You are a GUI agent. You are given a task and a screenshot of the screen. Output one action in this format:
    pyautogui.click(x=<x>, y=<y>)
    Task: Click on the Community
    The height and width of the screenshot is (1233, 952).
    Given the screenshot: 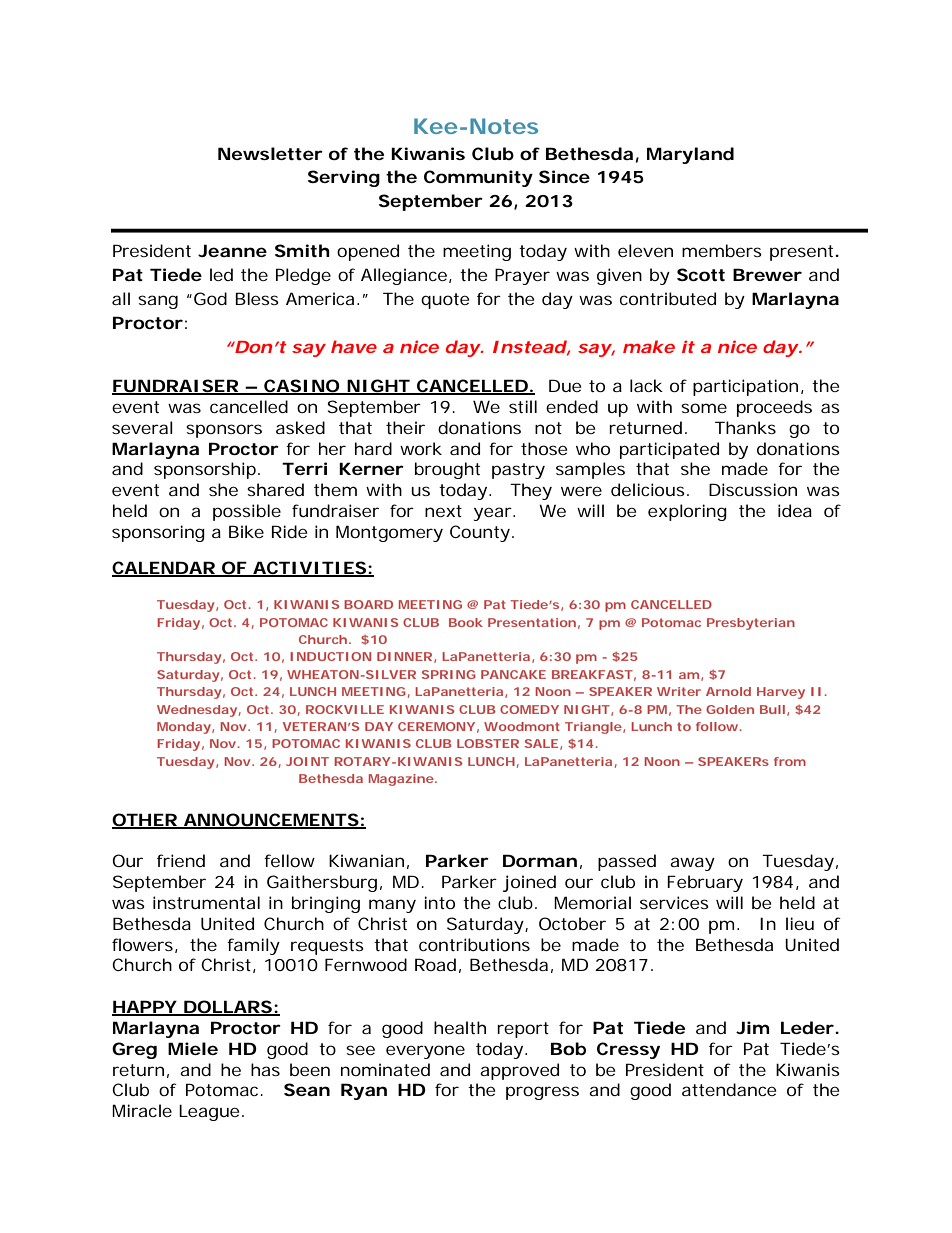 What is the action you would take?
    pyautogui.click(x=478, y=178)
